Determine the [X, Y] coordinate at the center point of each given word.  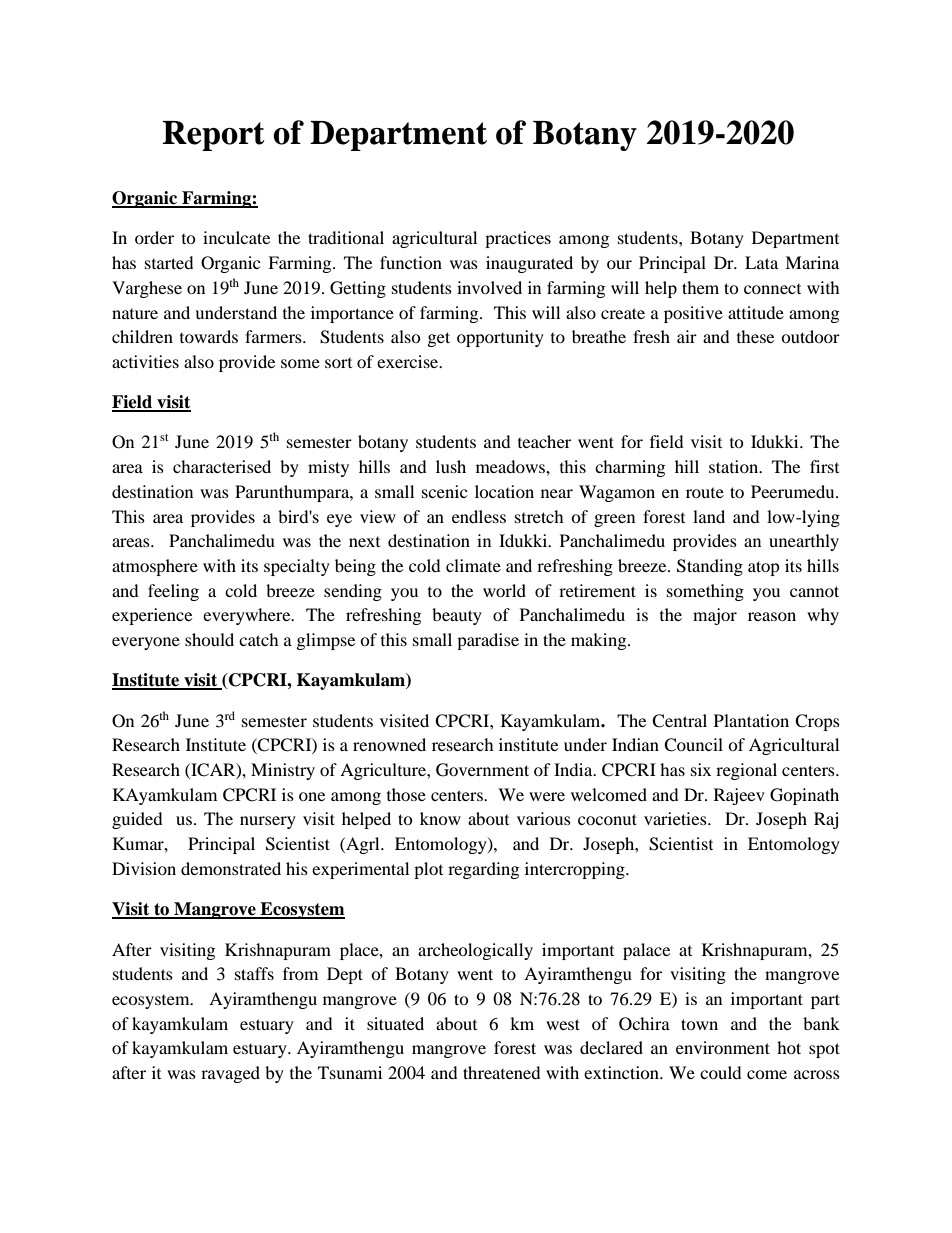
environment [723, 1047]
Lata [761, 262]
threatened [502, 1072]
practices [518, 239]
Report [213, 136]
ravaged [230, 1074]
